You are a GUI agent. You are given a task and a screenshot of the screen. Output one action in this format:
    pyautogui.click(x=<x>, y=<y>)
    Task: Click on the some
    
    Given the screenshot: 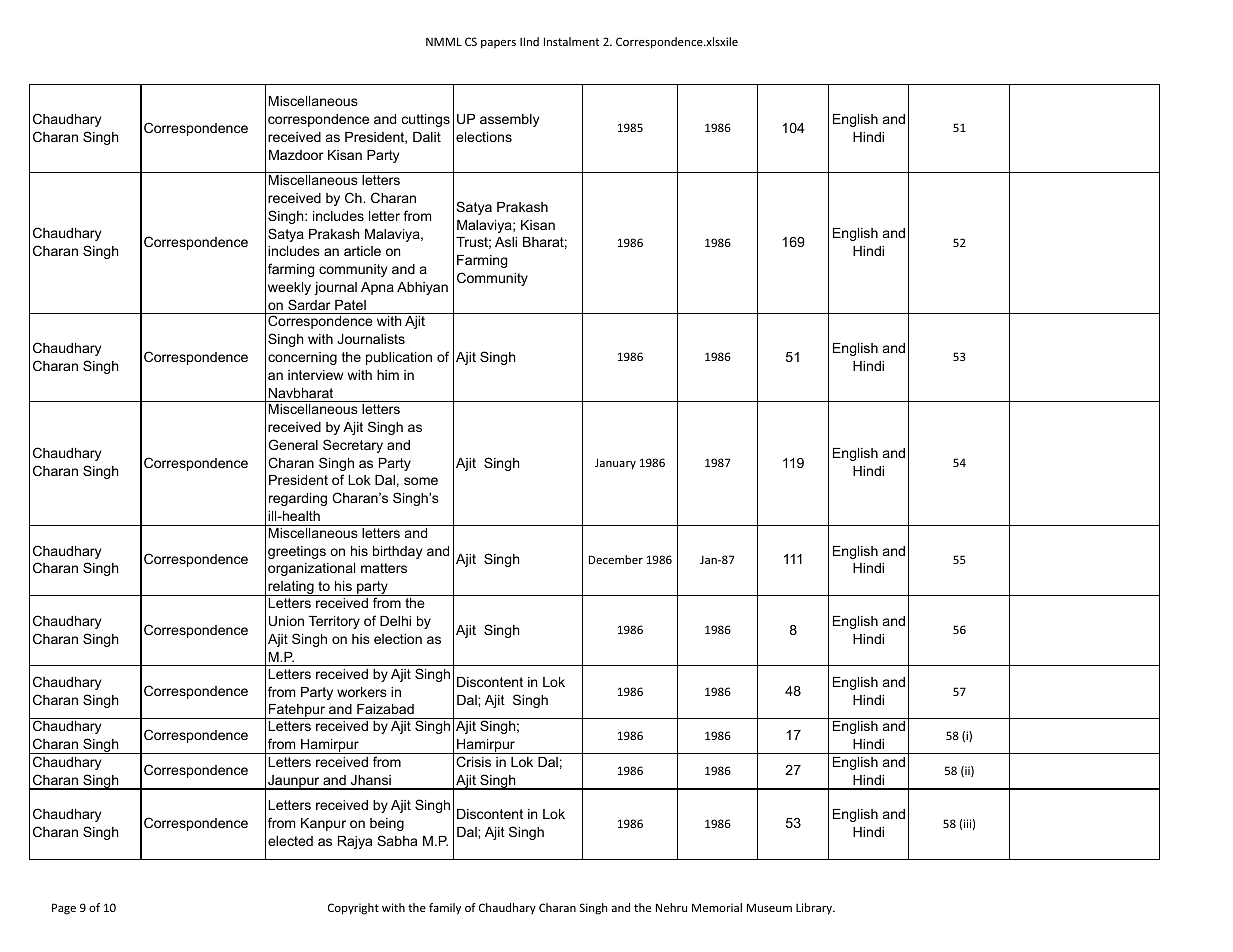 What is the action you would take?
    pyautogui.click(x=421, y=481)
